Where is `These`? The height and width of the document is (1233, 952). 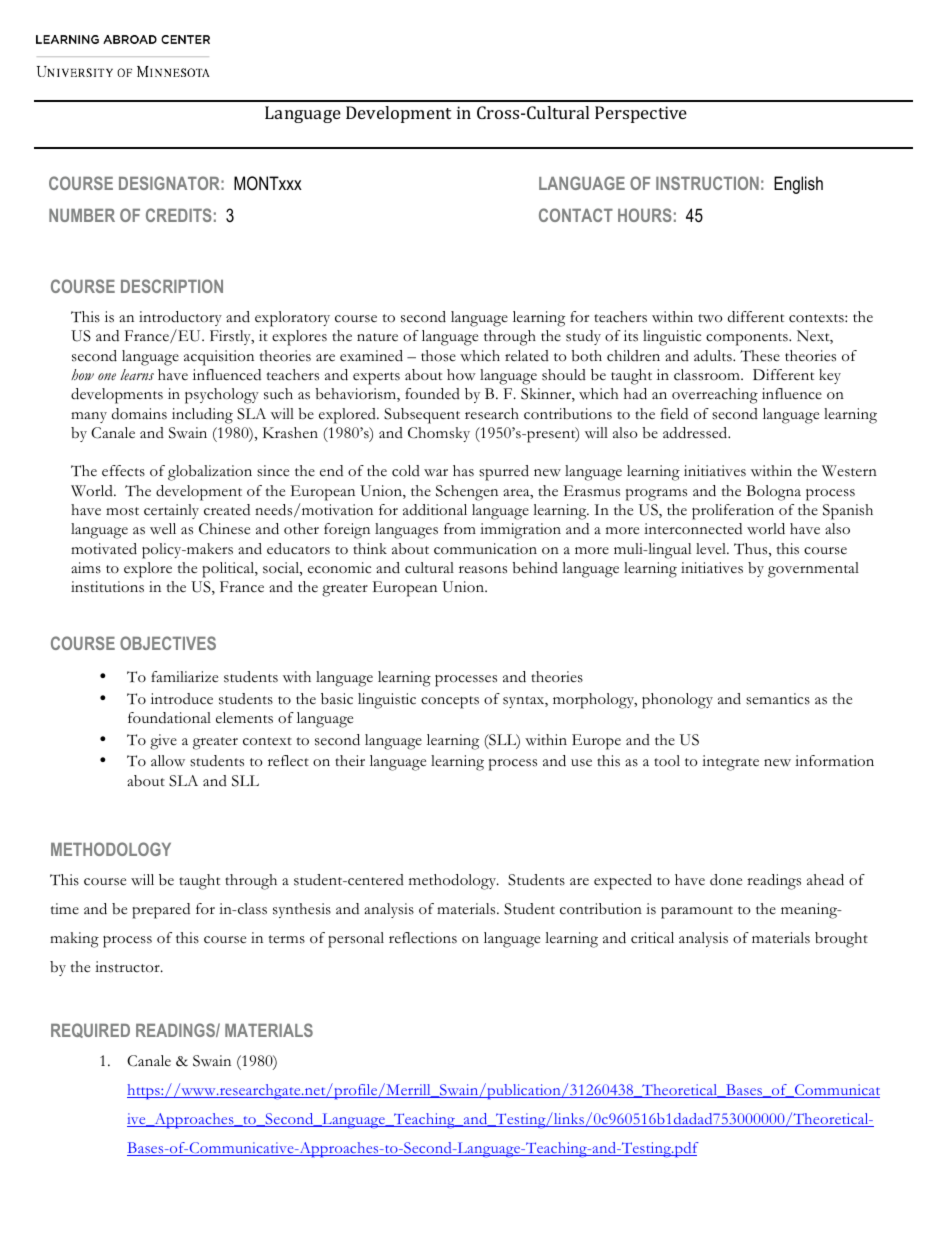 These is located at coordinates (760, 356).
